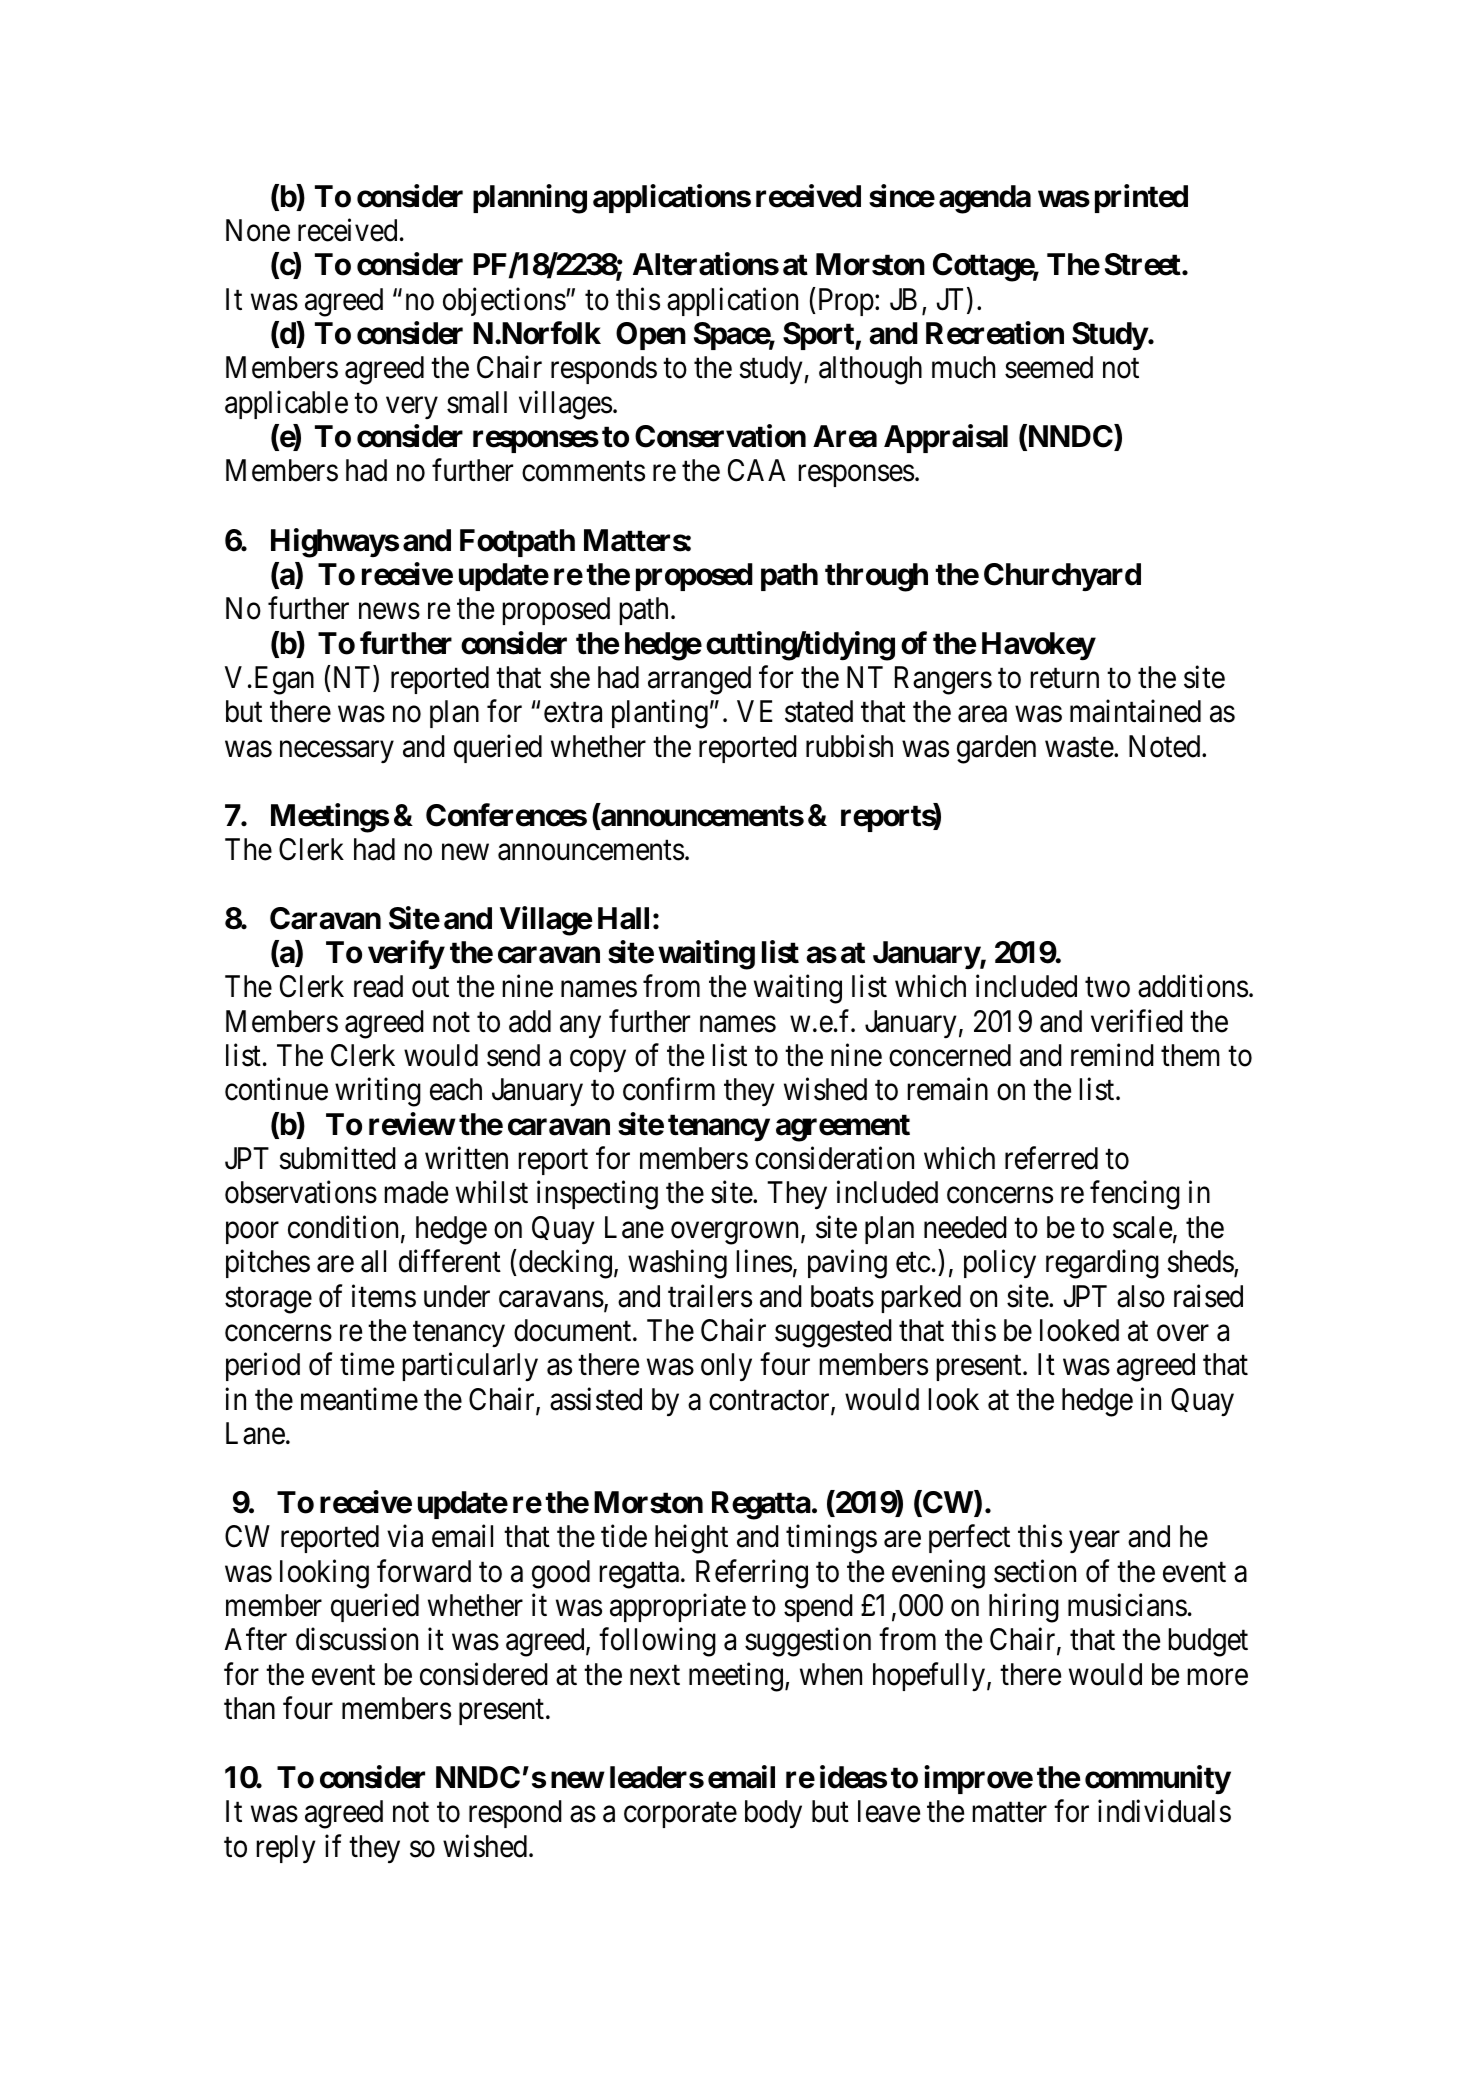 Image resolution: width=1483 pixels, height=2098 pixels. I want to click on verified, so click(1137, 1021).
